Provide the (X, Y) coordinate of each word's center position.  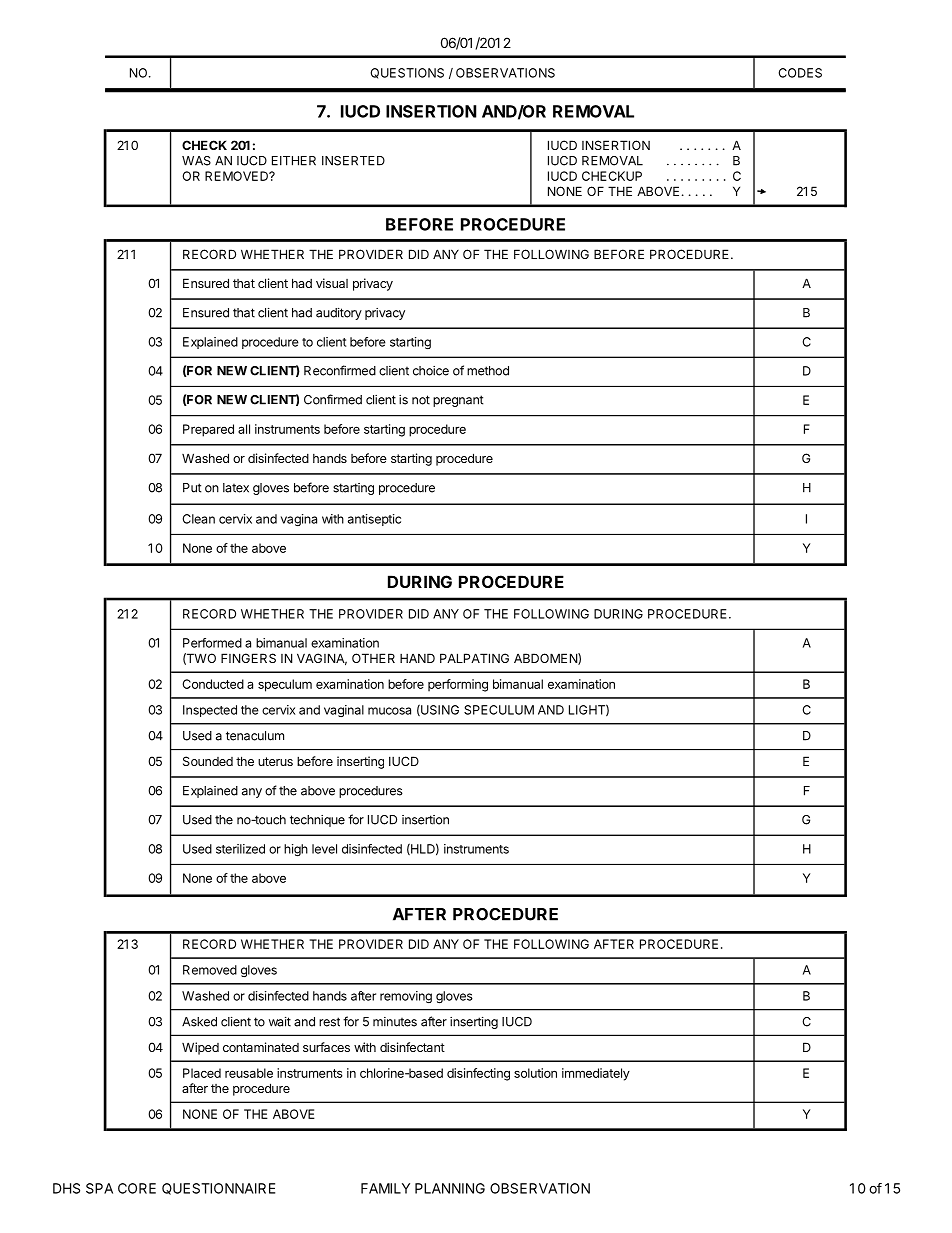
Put (192, 488)
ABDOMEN (546, 659)
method (488, 371)
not (421, 400)
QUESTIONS (407, 73)
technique (317, 821)
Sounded (208, 761)
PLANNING (450, 1188)
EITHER (294, 161)
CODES (800, 73)
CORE (137, 1188)
